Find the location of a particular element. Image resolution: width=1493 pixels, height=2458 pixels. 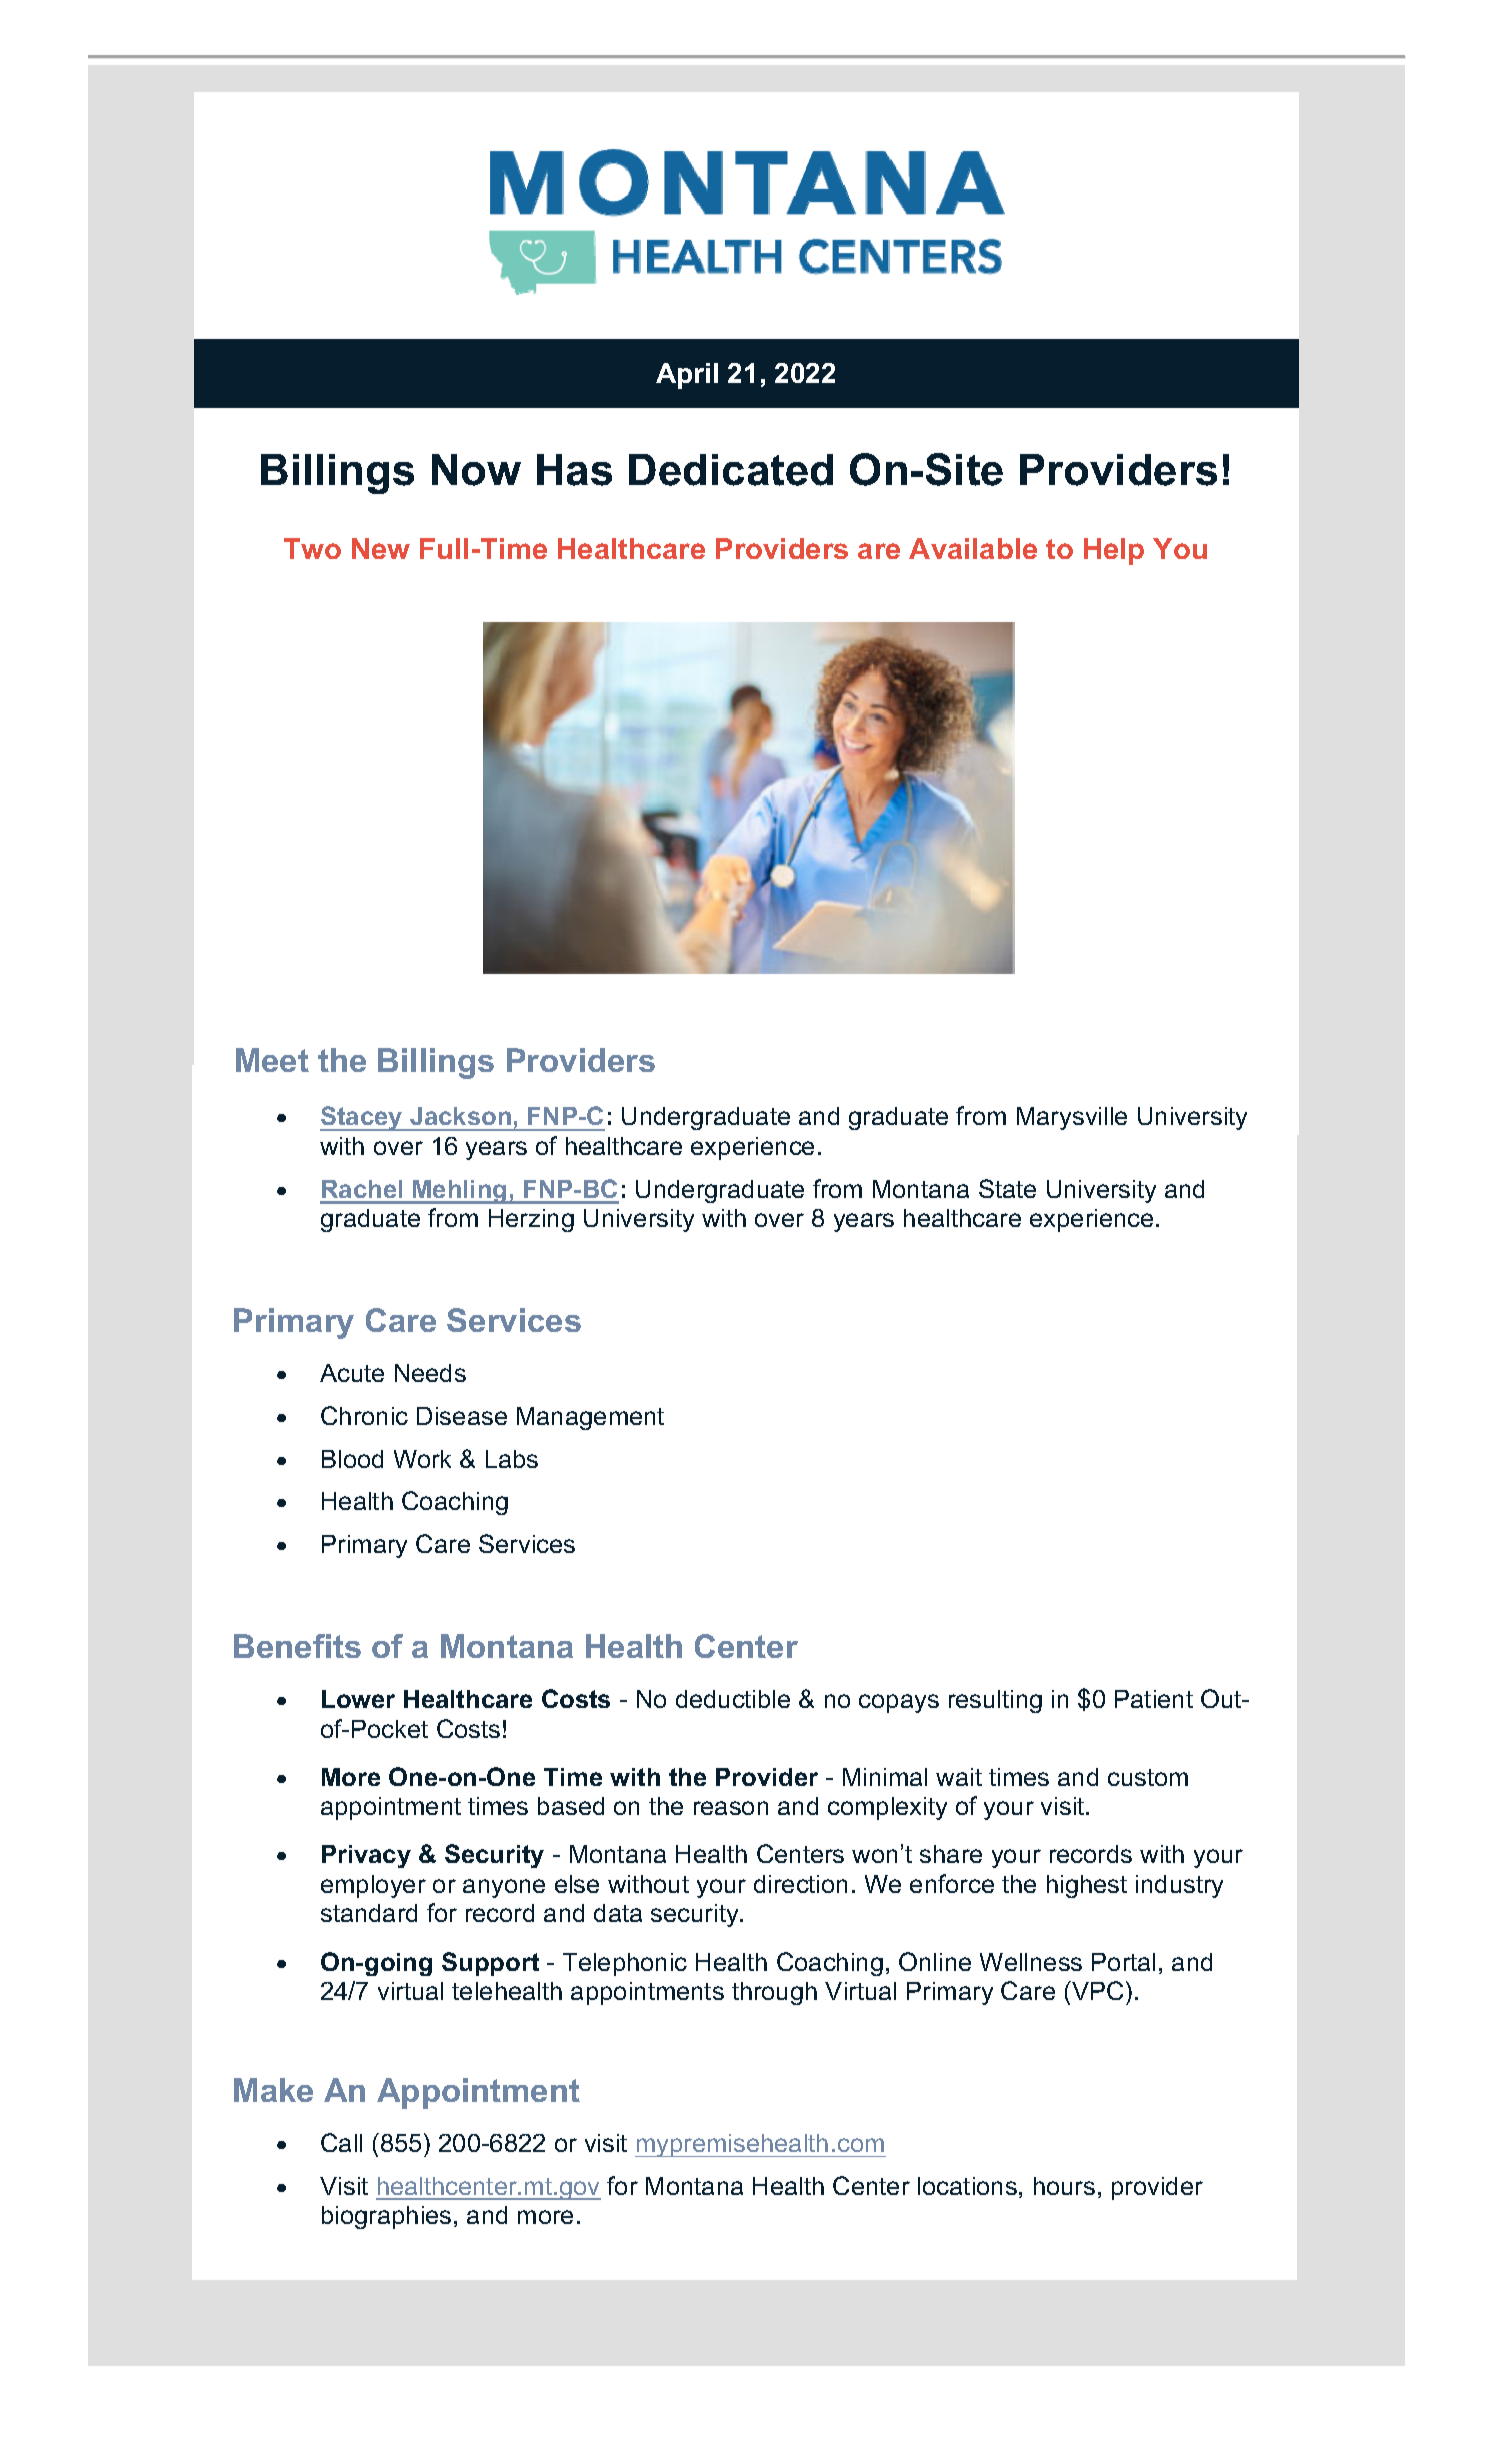

Acute is located at coordinates (352, 1373).
